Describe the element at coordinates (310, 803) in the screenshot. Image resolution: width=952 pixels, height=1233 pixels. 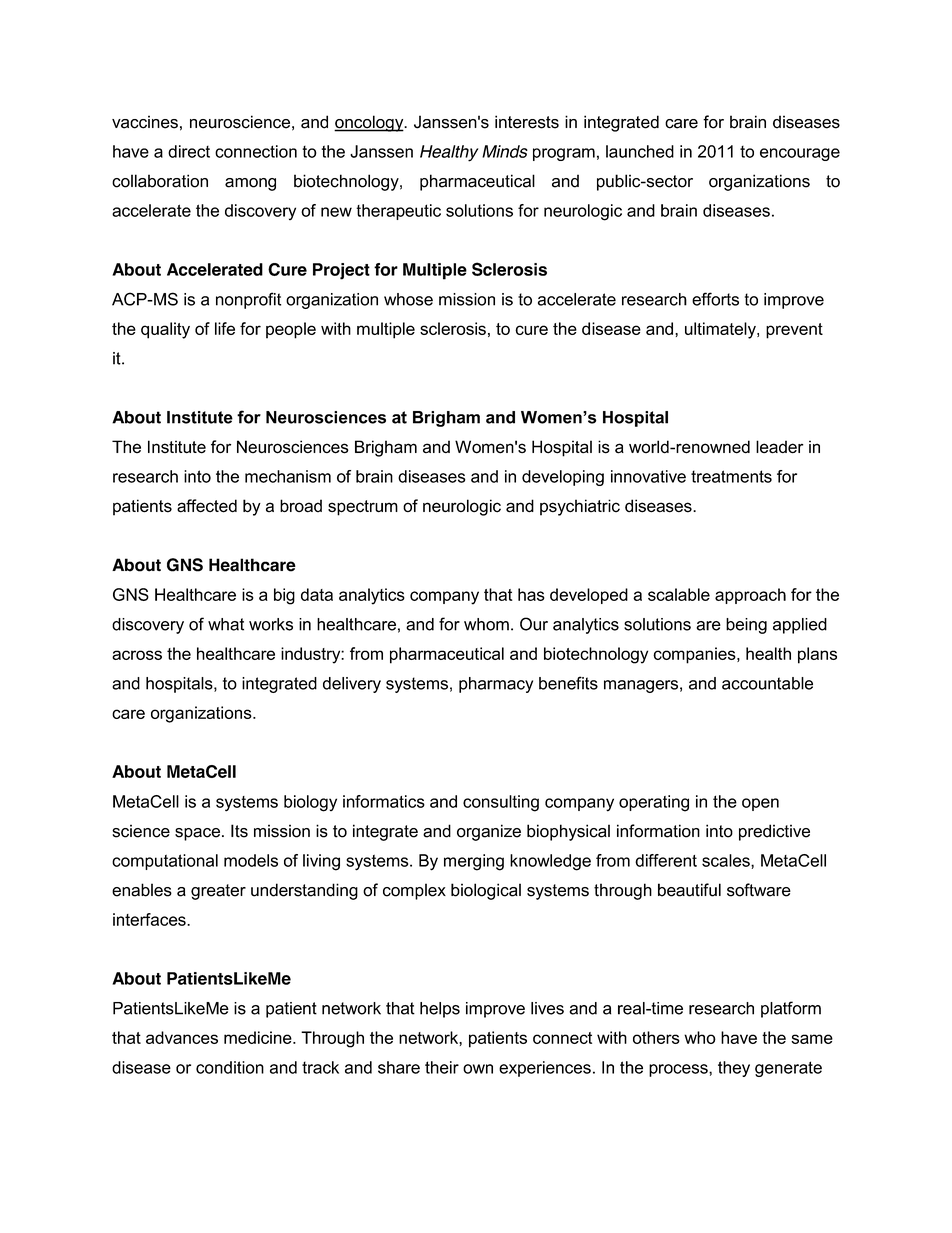
I see `biology` at that location.
